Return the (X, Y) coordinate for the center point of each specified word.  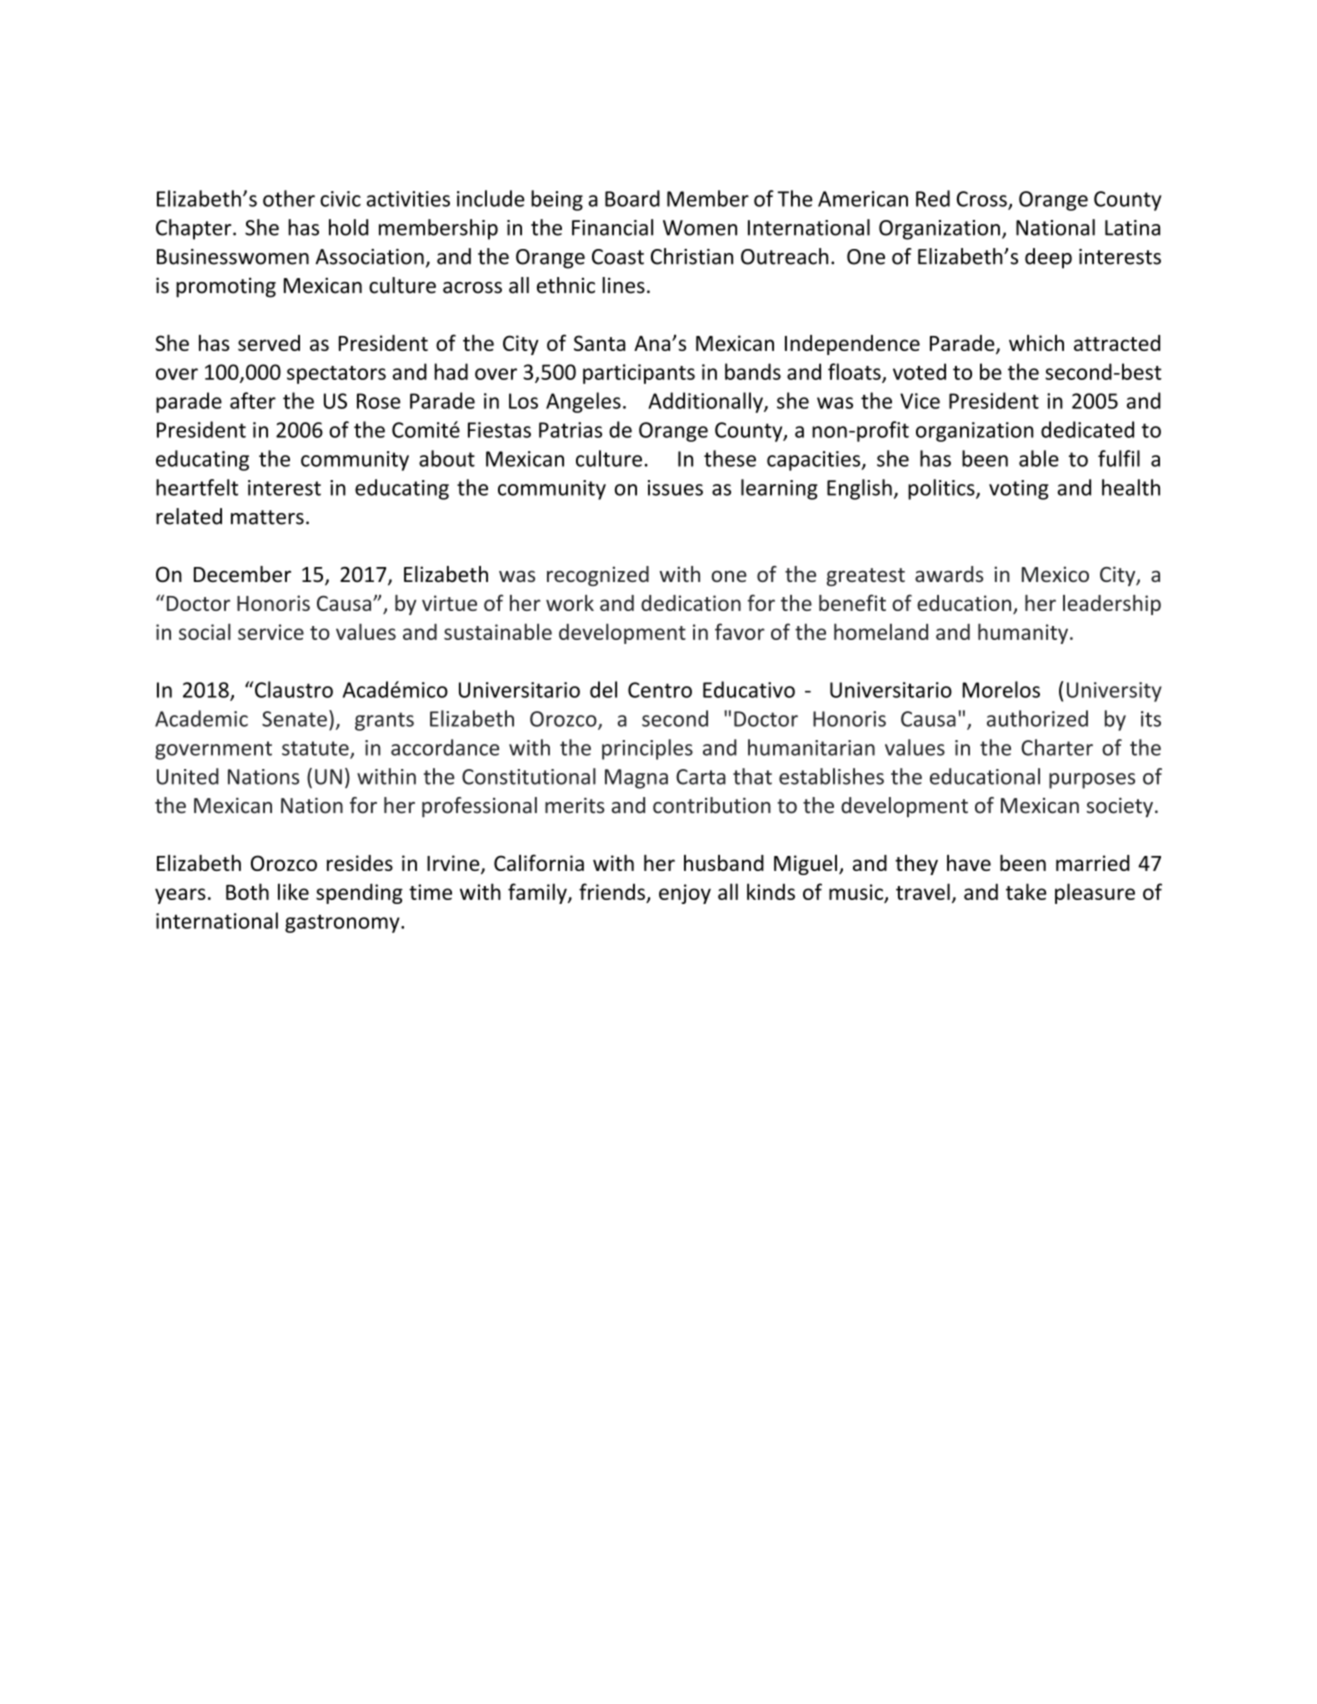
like (293, 891)
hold (348, 227)
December (242, 574)
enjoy (685, 894)
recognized (598, 576)
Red (933, 198)
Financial (612, 227)
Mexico (1055, 574)
